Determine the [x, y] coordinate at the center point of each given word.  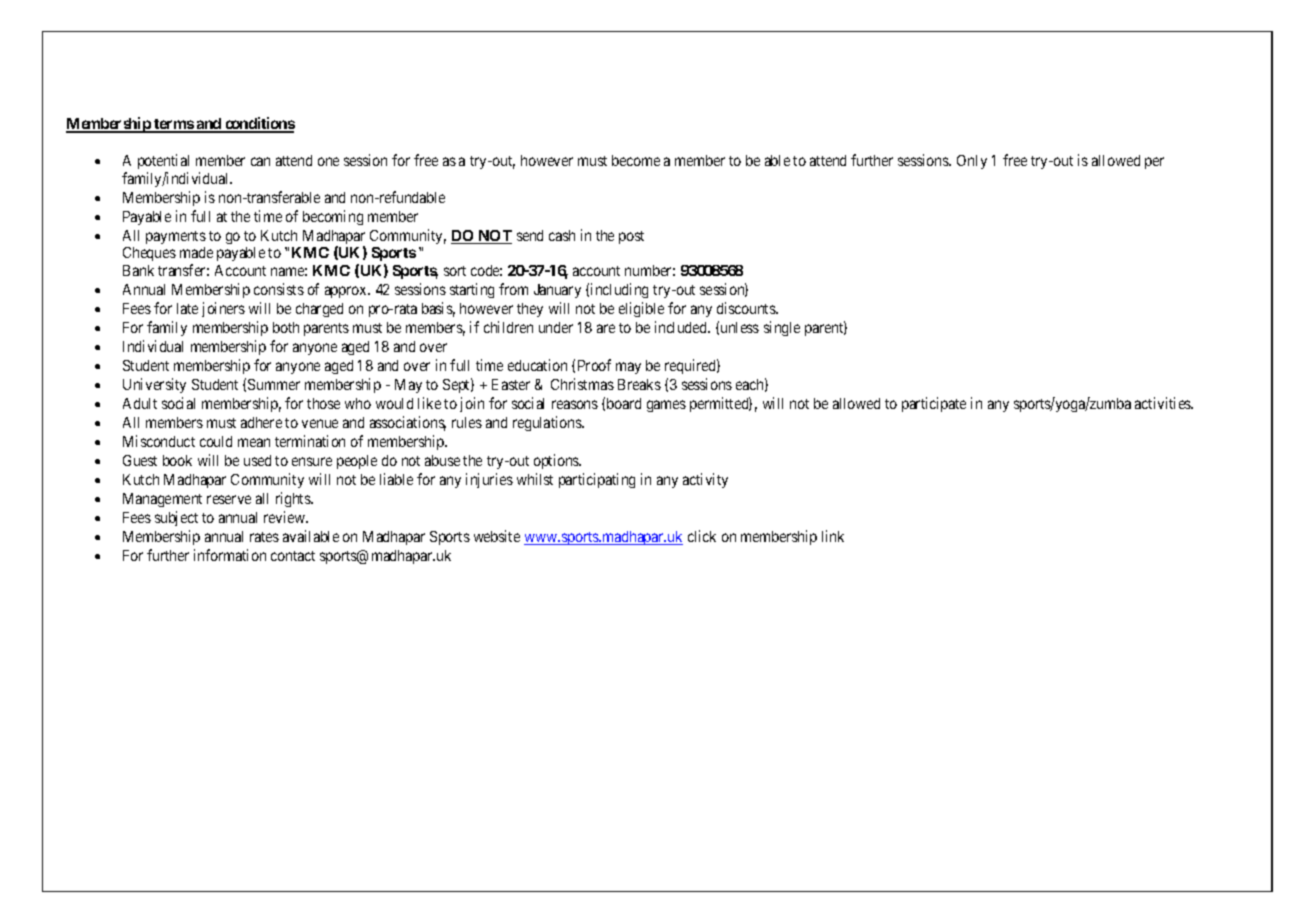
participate [934, 404]
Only [972, 162]
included [682, 327]
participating [597, 480]
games [666, 406]
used [257, 460]
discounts [747, 308]
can [260, 161]
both [286, 327]
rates [264, 537]
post [631, 237]
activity [705, 480]
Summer [274, 384]
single [782, 328]
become [636, 160]
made [196, 252]
